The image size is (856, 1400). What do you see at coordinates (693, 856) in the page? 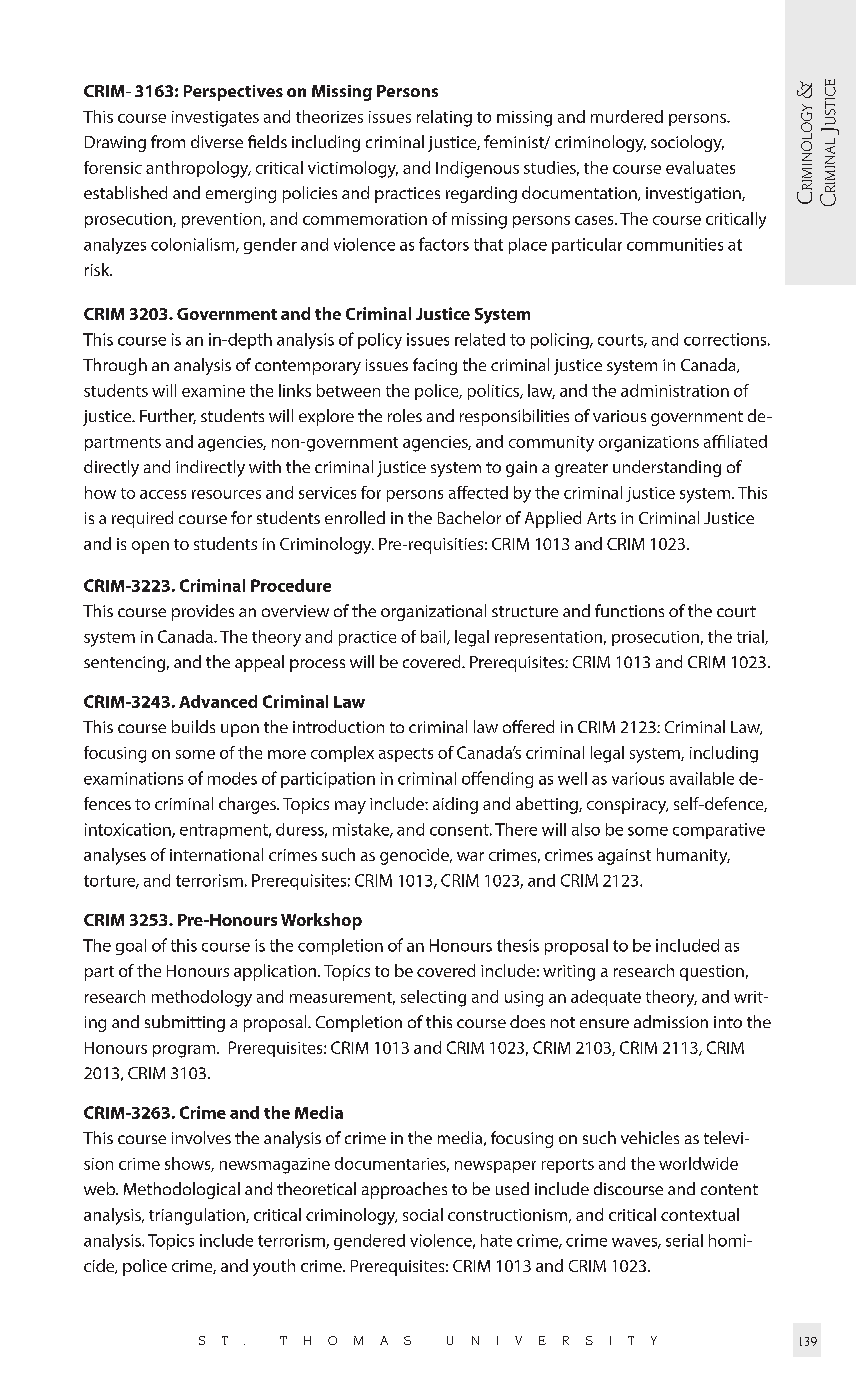
I see `humanity` at bounding box center [693, 856].
